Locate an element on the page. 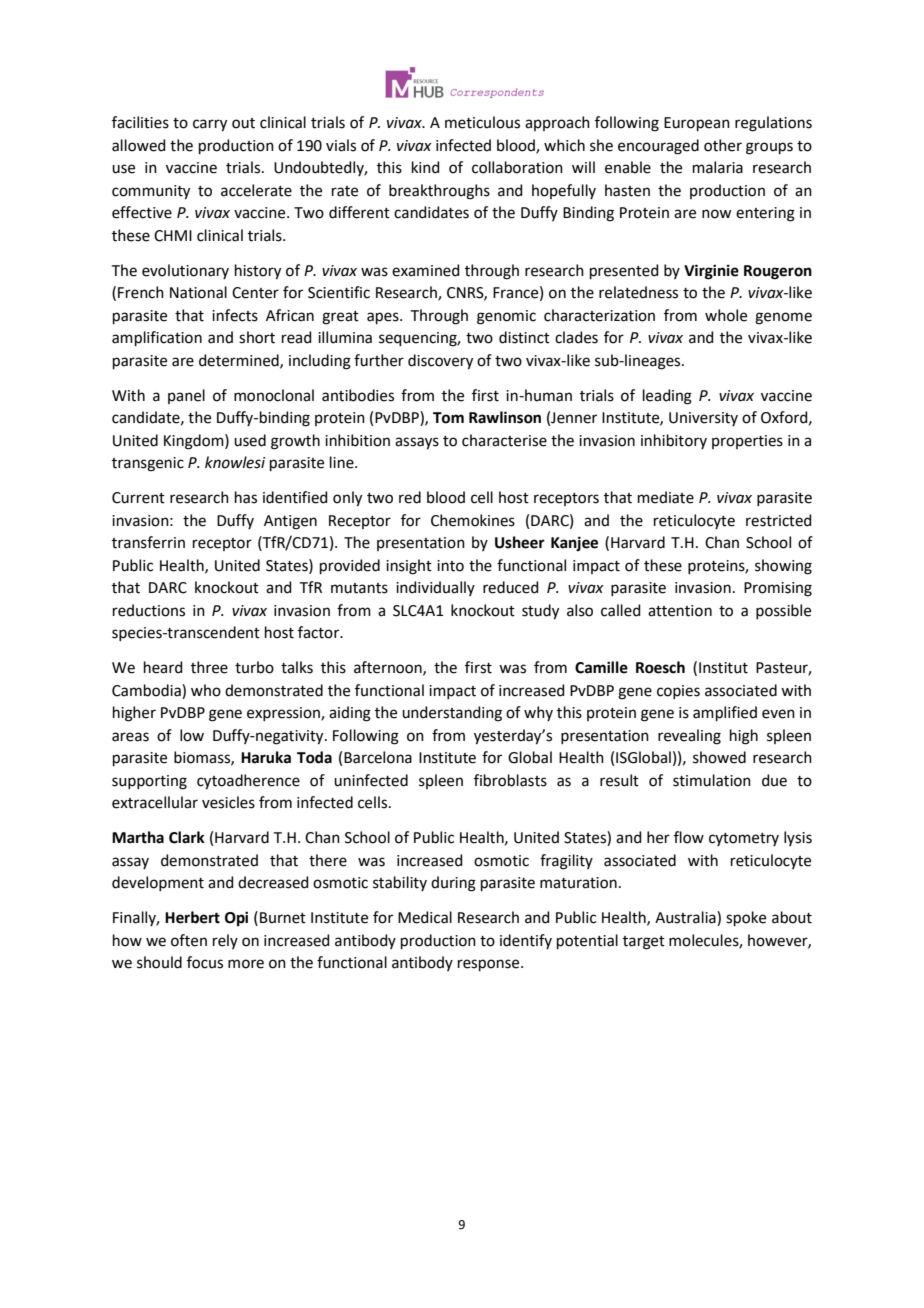  spoke is located at coordinates (746, 918).
